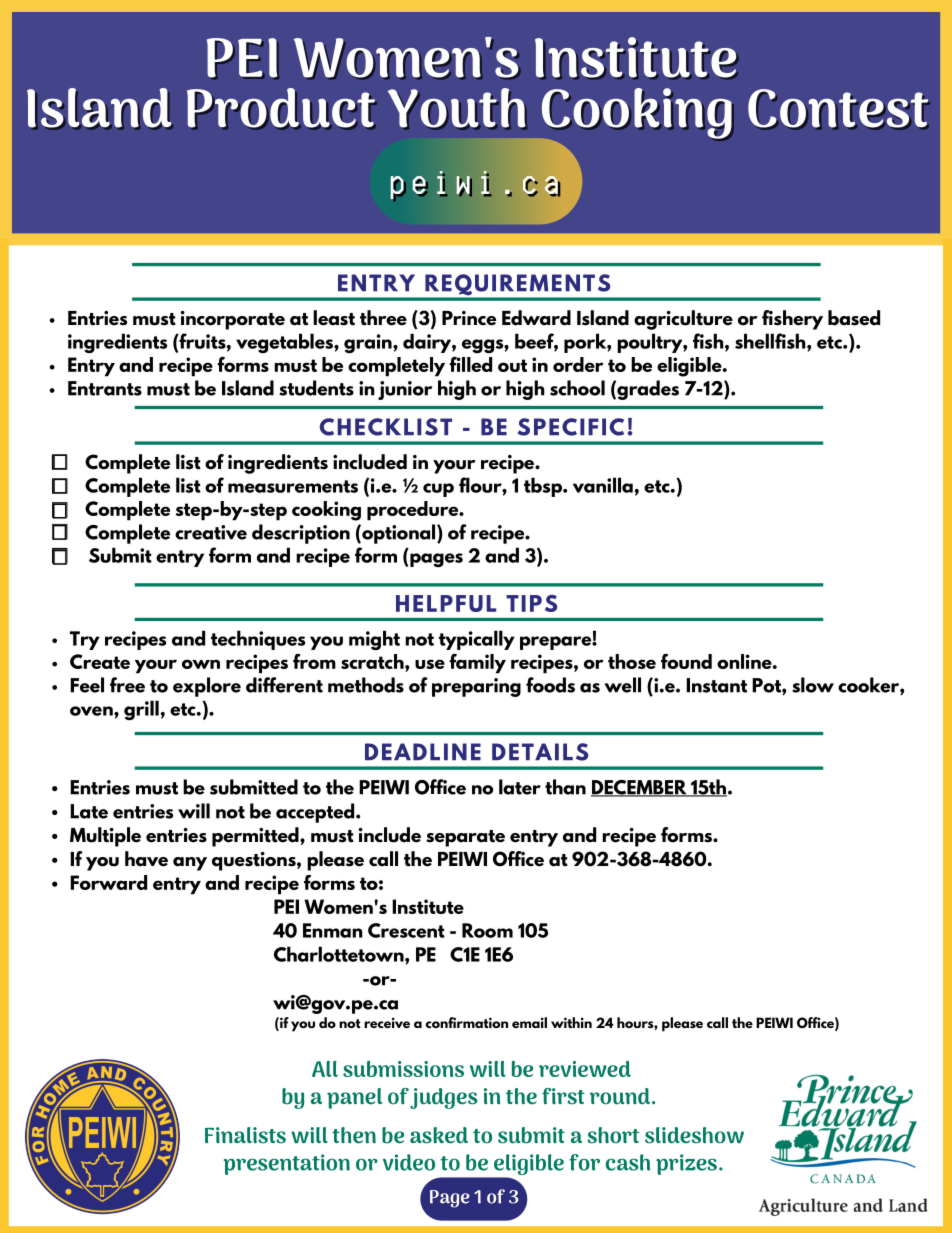  Describe the element at coordinates (640, 788) in the screenshot. I see `DECEMBER` at that location.
